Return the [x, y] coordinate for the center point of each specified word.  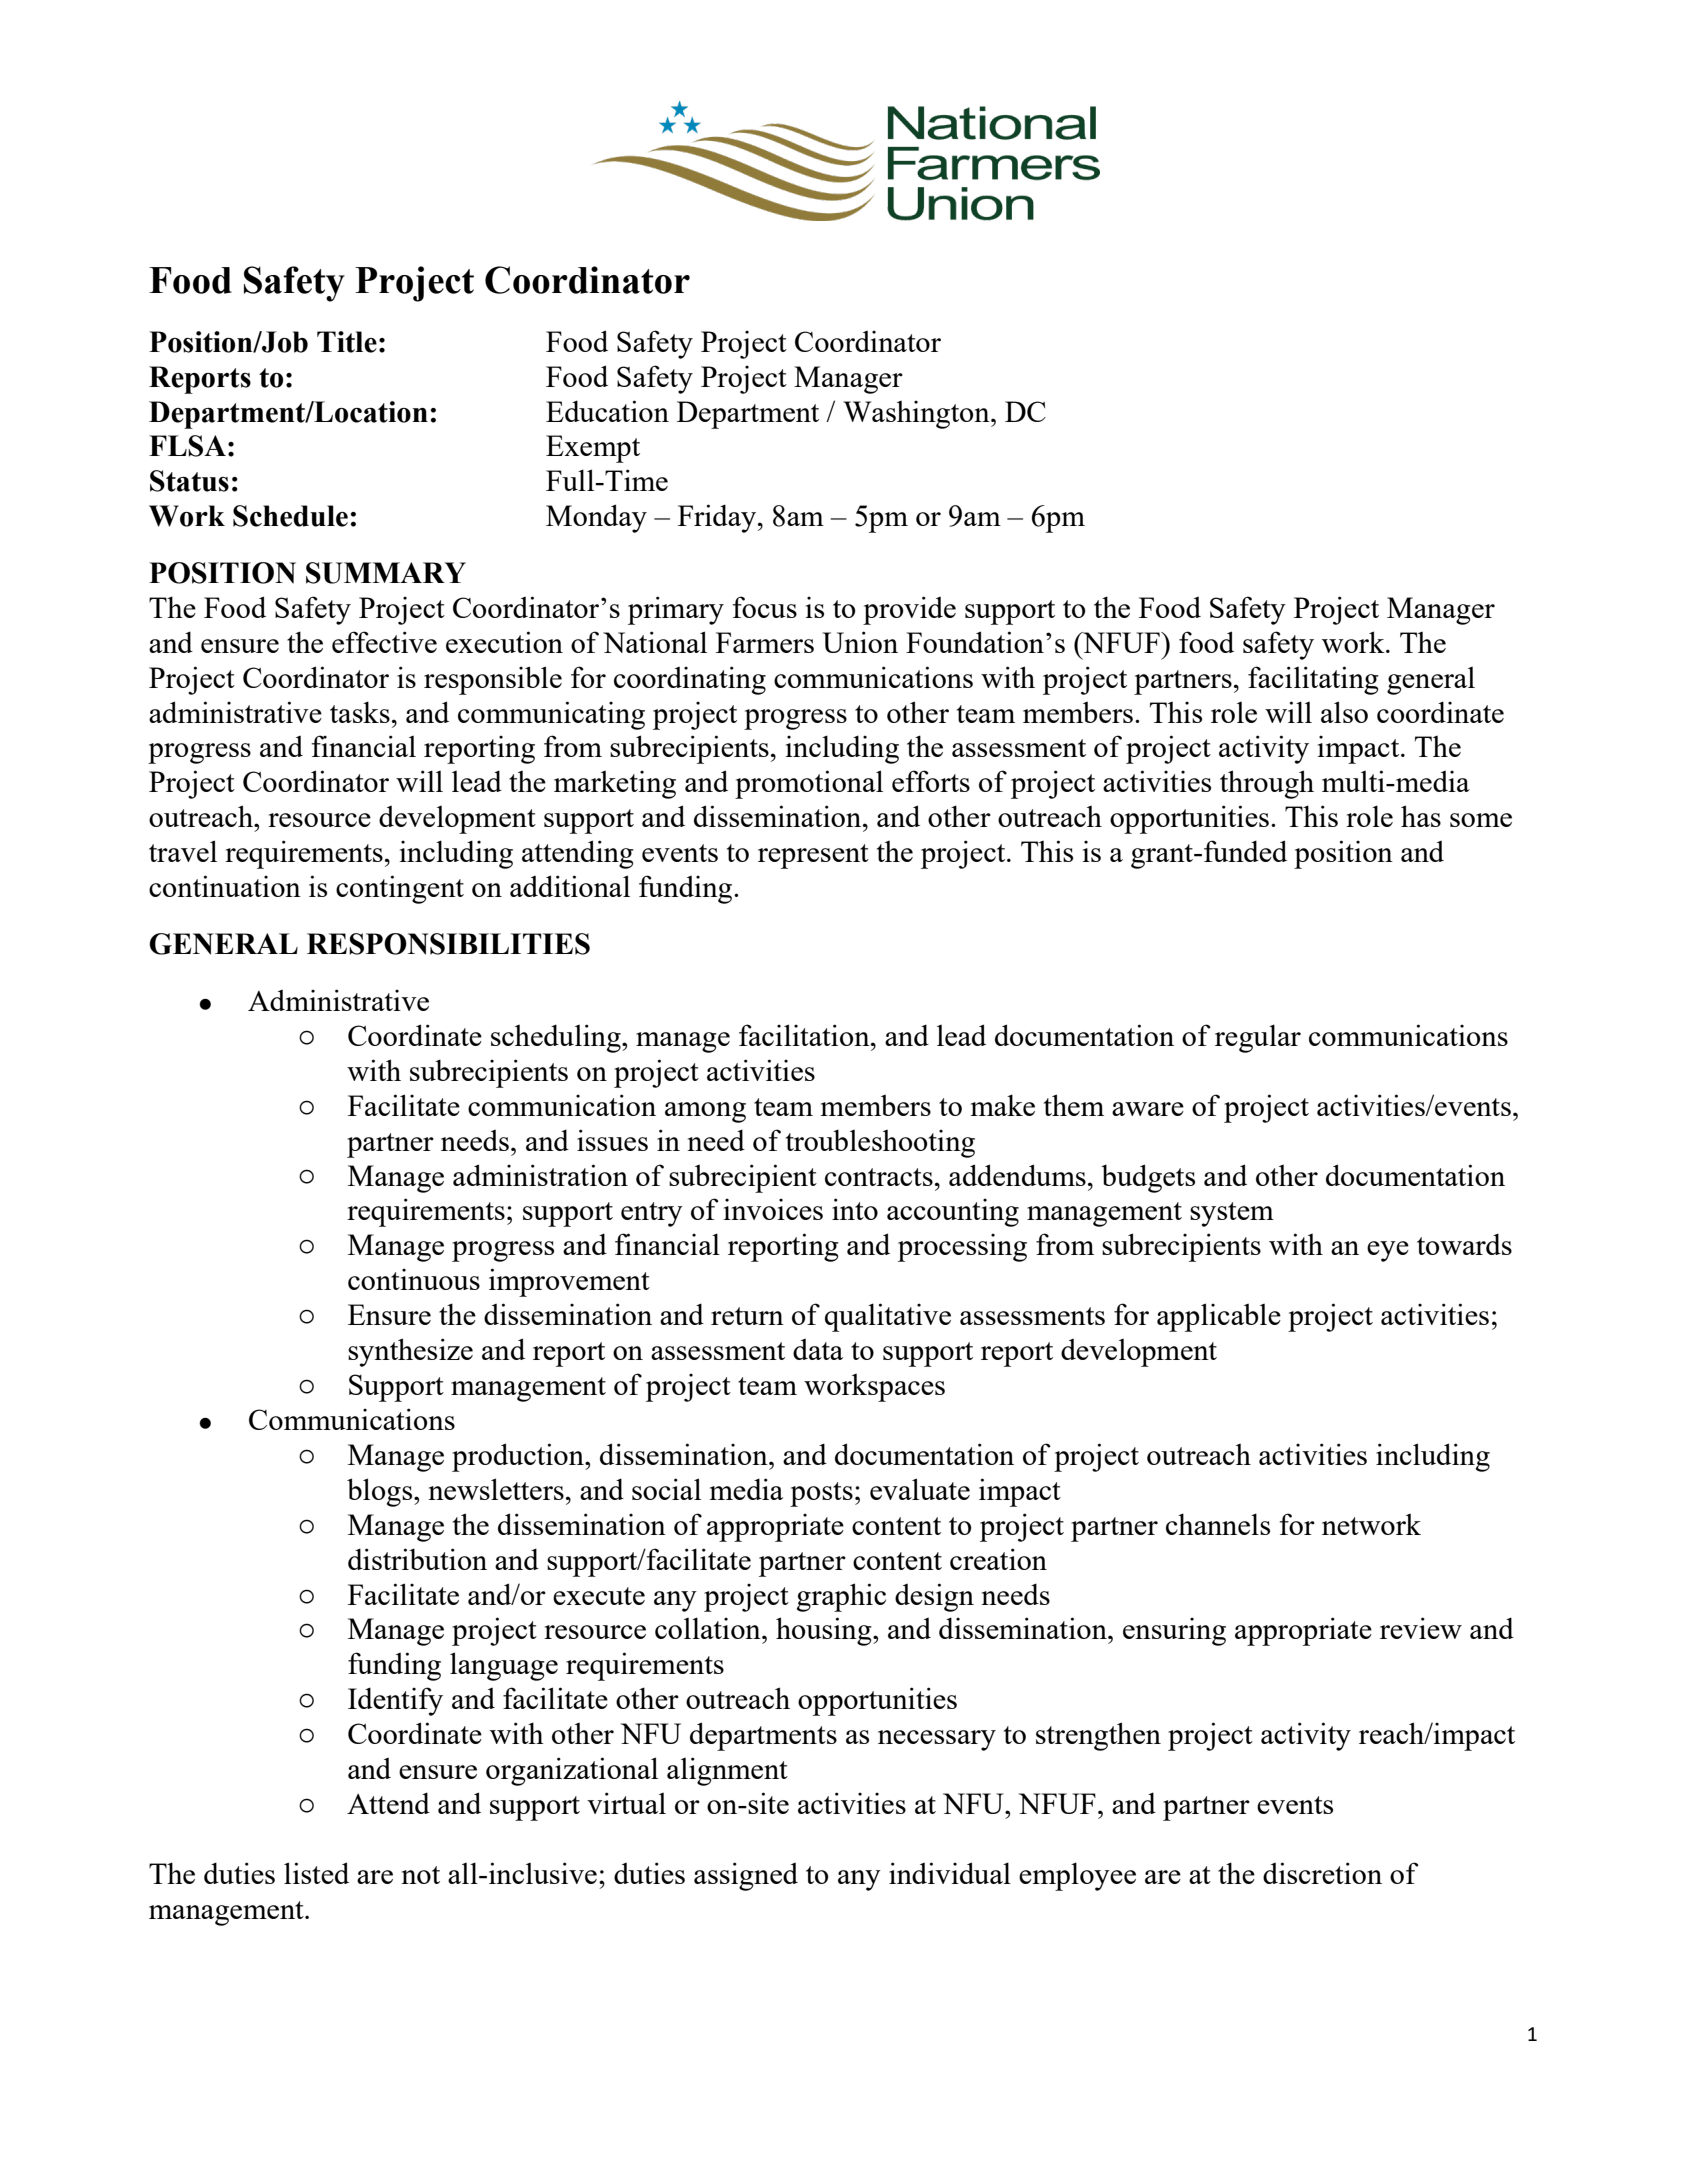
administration [540, 1175]
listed [316, 1873]
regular [1258, 1038]
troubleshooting [880, 1143]
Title [347, 342]
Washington [917, 415]
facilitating [1313, 680]
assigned [746, 1876]
